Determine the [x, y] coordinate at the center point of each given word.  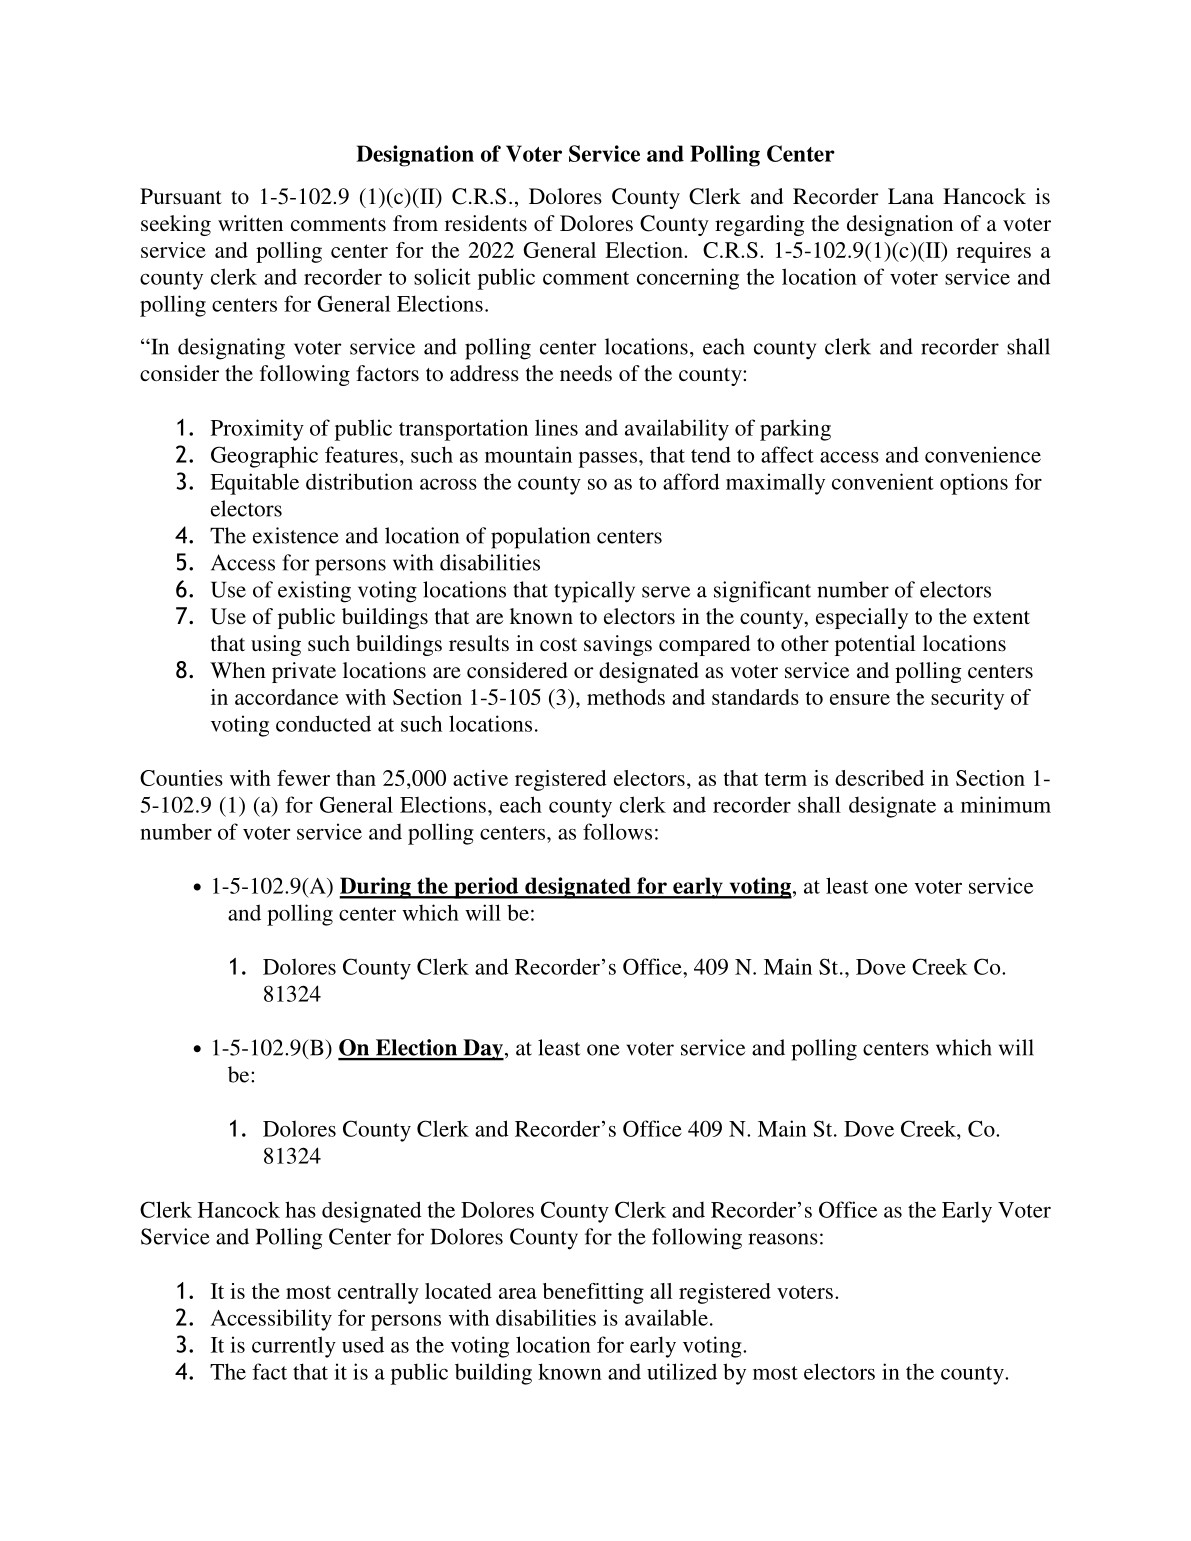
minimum [1006, 804]
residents [486, 223]
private [304, 672]
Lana [911, 196]
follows [617, 831]
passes [608, 459]
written [250, 223]
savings [618, 645]
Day [482, 1050]
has [300, 1209]
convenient [883, 481]
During [376, 888]
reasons [783, 1239]
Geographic [264, 457]
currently [294, 1347]
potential [875, 645]
